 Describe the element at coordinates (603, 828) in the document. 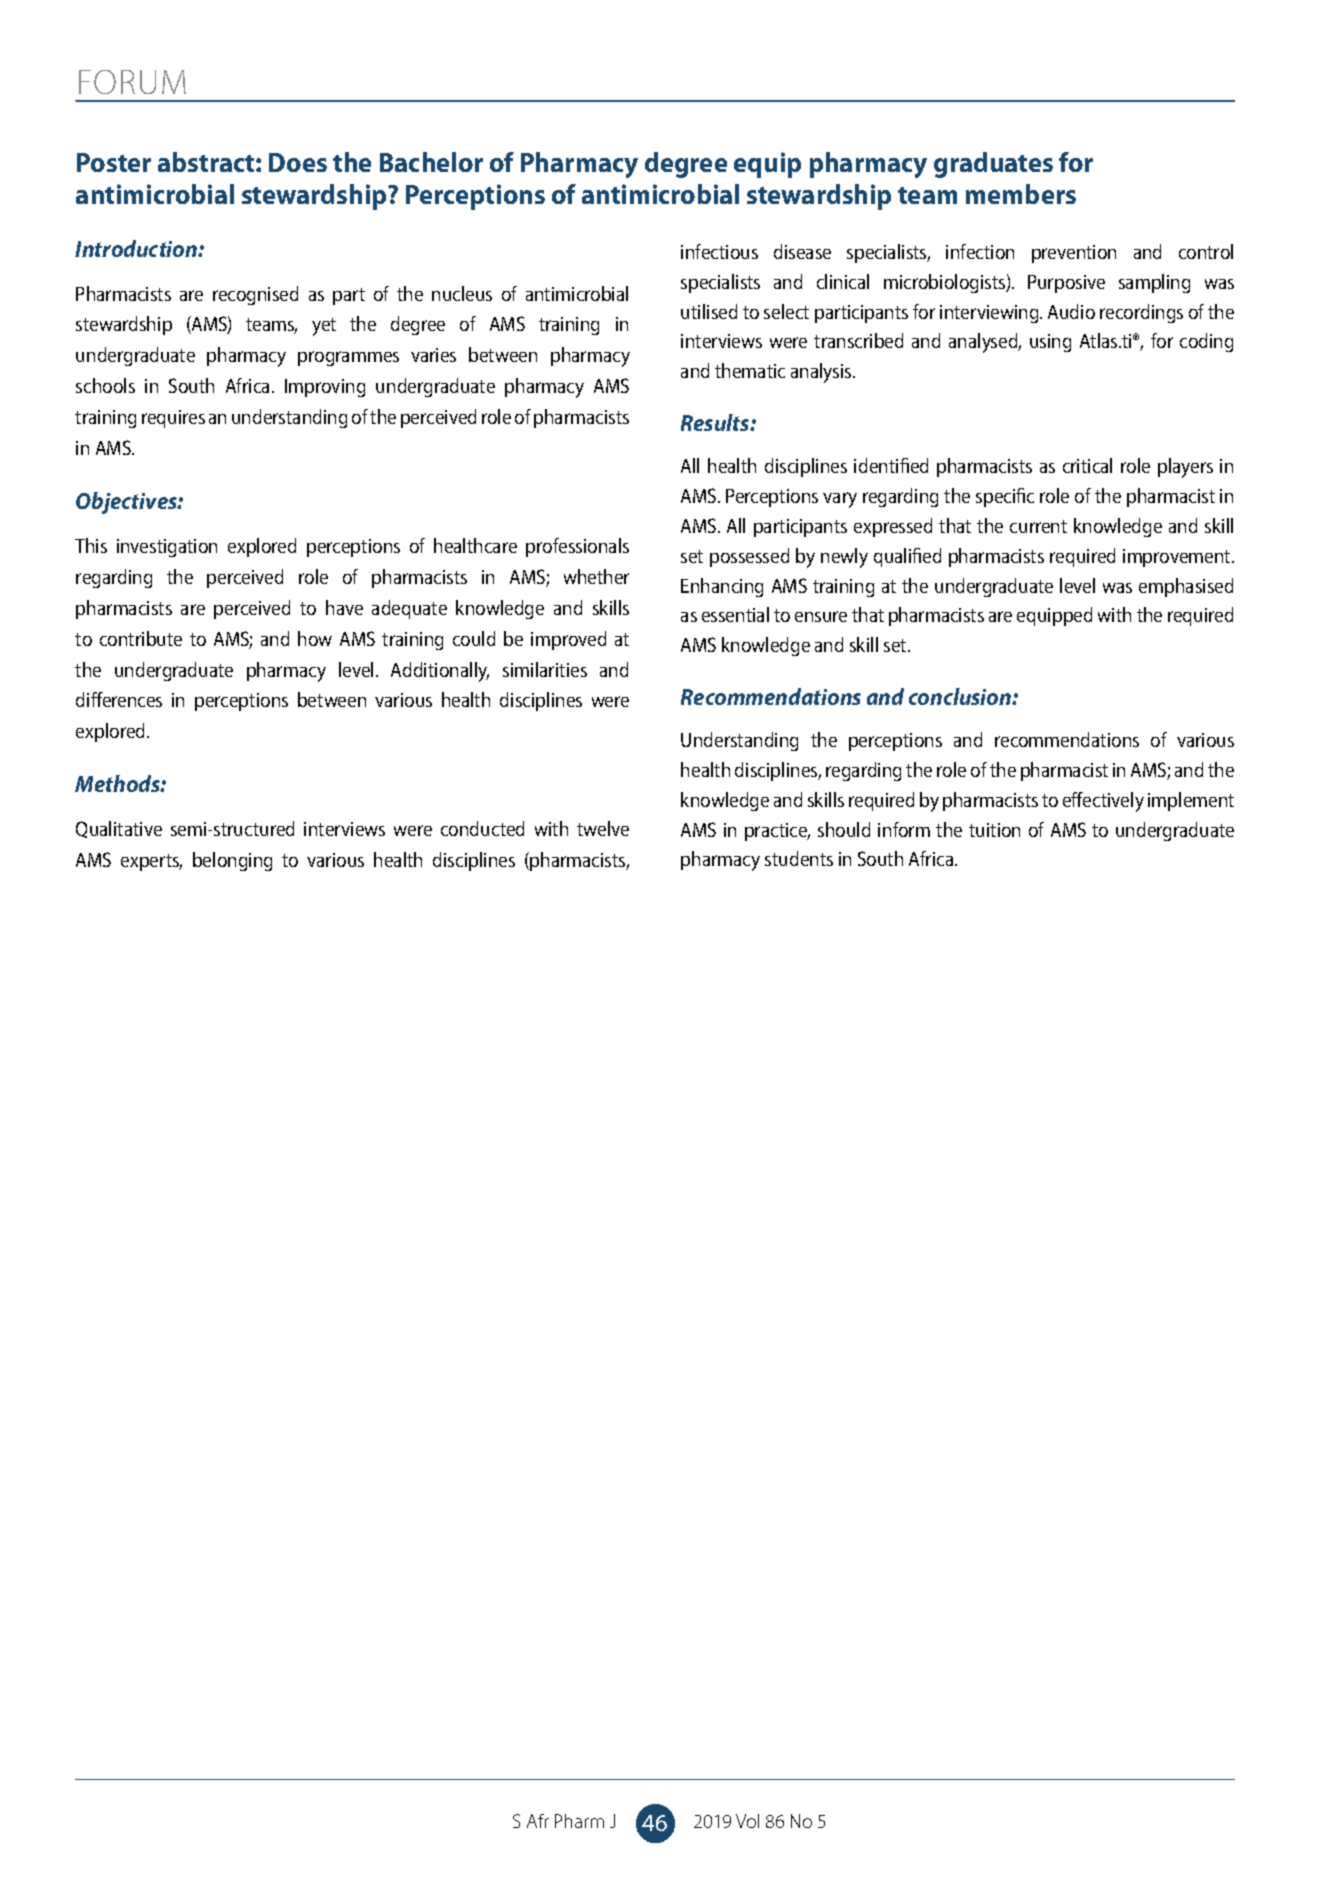

I see `twelve` at that location.
